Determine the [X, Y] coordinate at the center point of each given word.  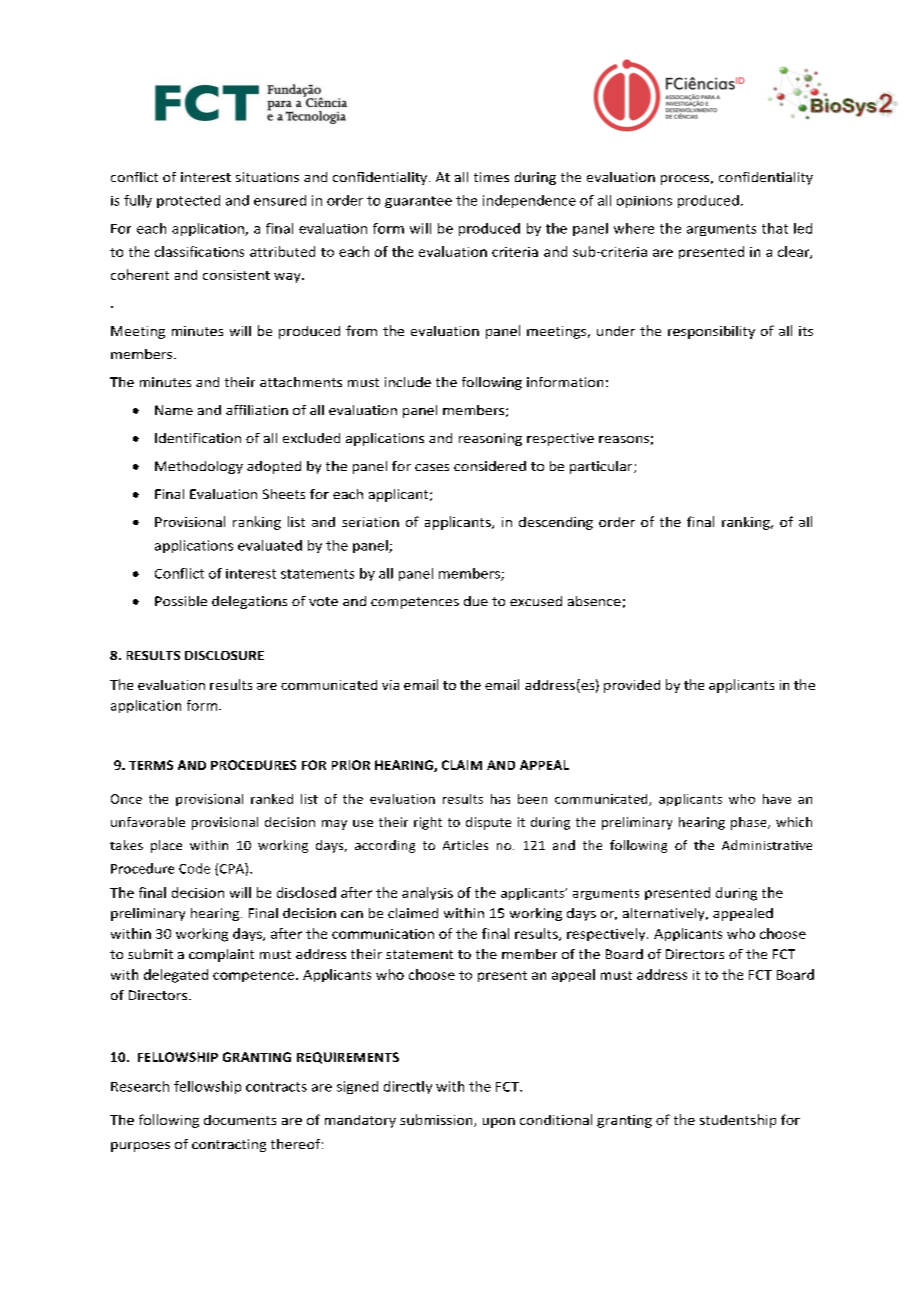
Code [194, 868]
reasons [624, 439]
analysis [427, 893]
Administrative [767, 845]
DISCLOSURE [224, 655]
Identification [198, 438]
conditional [556, 1119]
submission [437, 1120]
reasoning [490, 439]
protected [188, 201]
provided [632, 686]
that [775, 228]
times [491, 177]
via [390, 685]
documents [240, 1120]
